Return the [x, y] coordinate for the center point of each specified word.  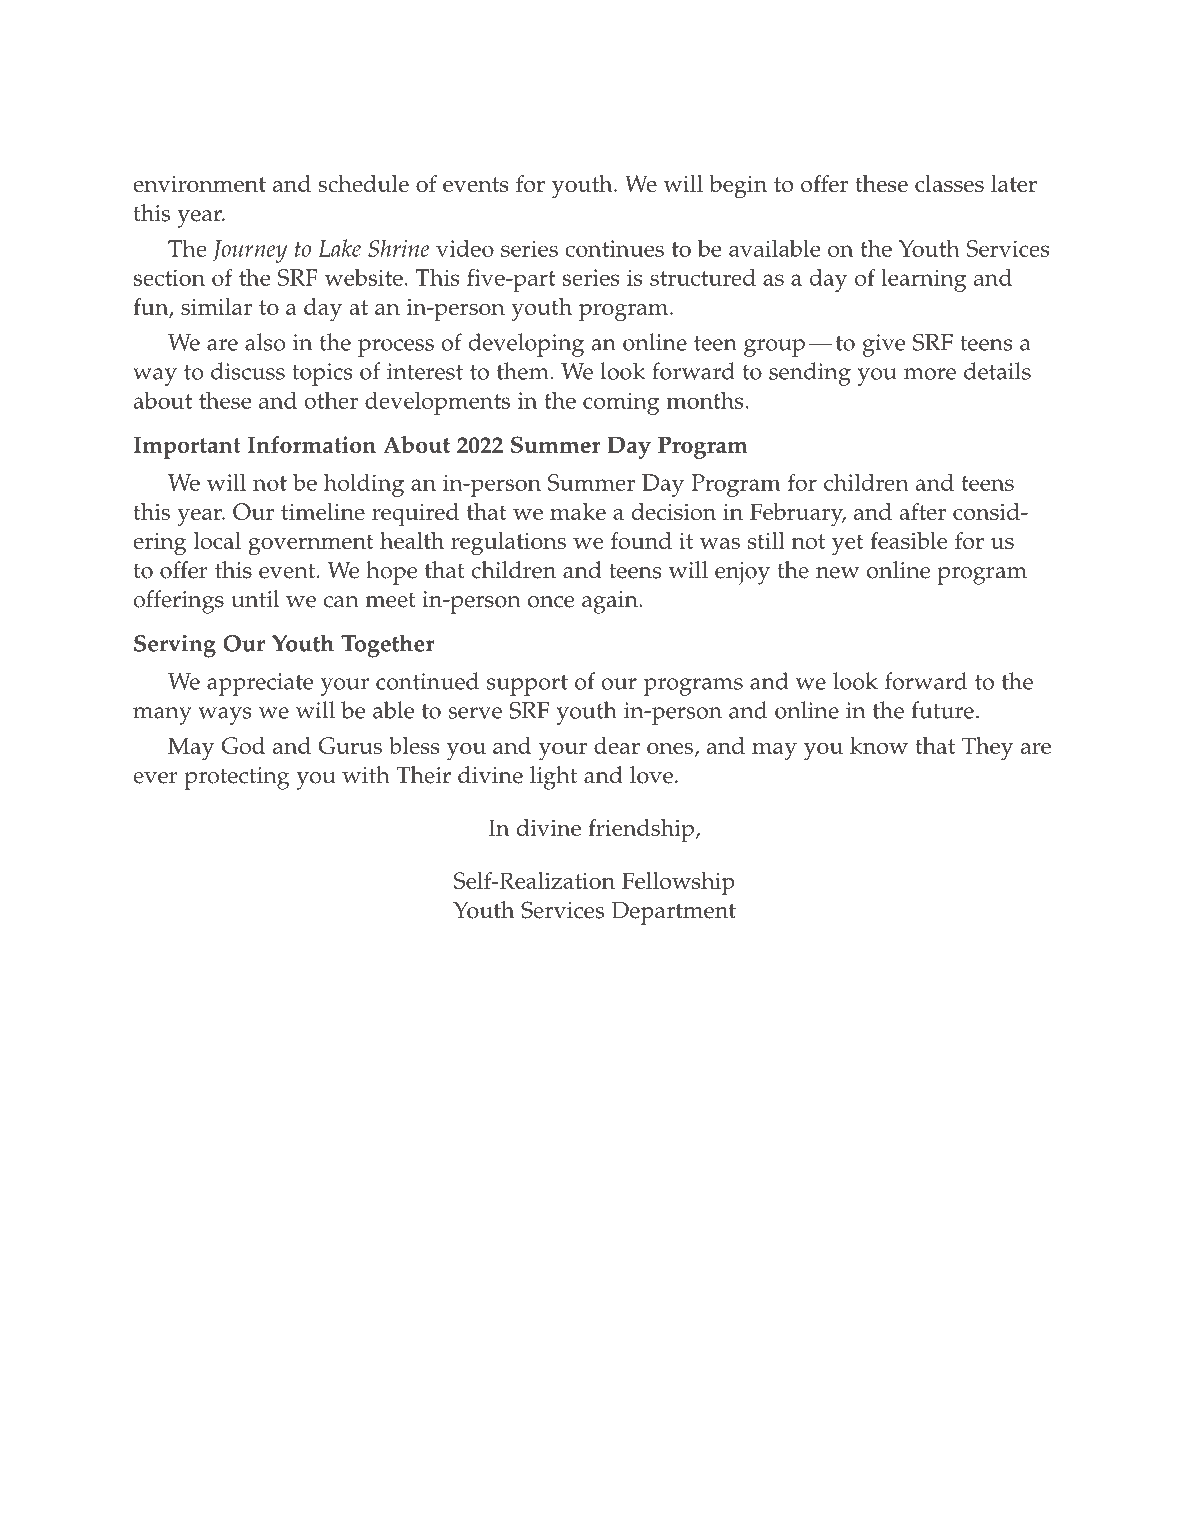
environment [199, 184]
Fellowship [678, 884]
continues [614, 248]
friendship [642, 831]
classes [949, 183]
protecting [237, 778]
